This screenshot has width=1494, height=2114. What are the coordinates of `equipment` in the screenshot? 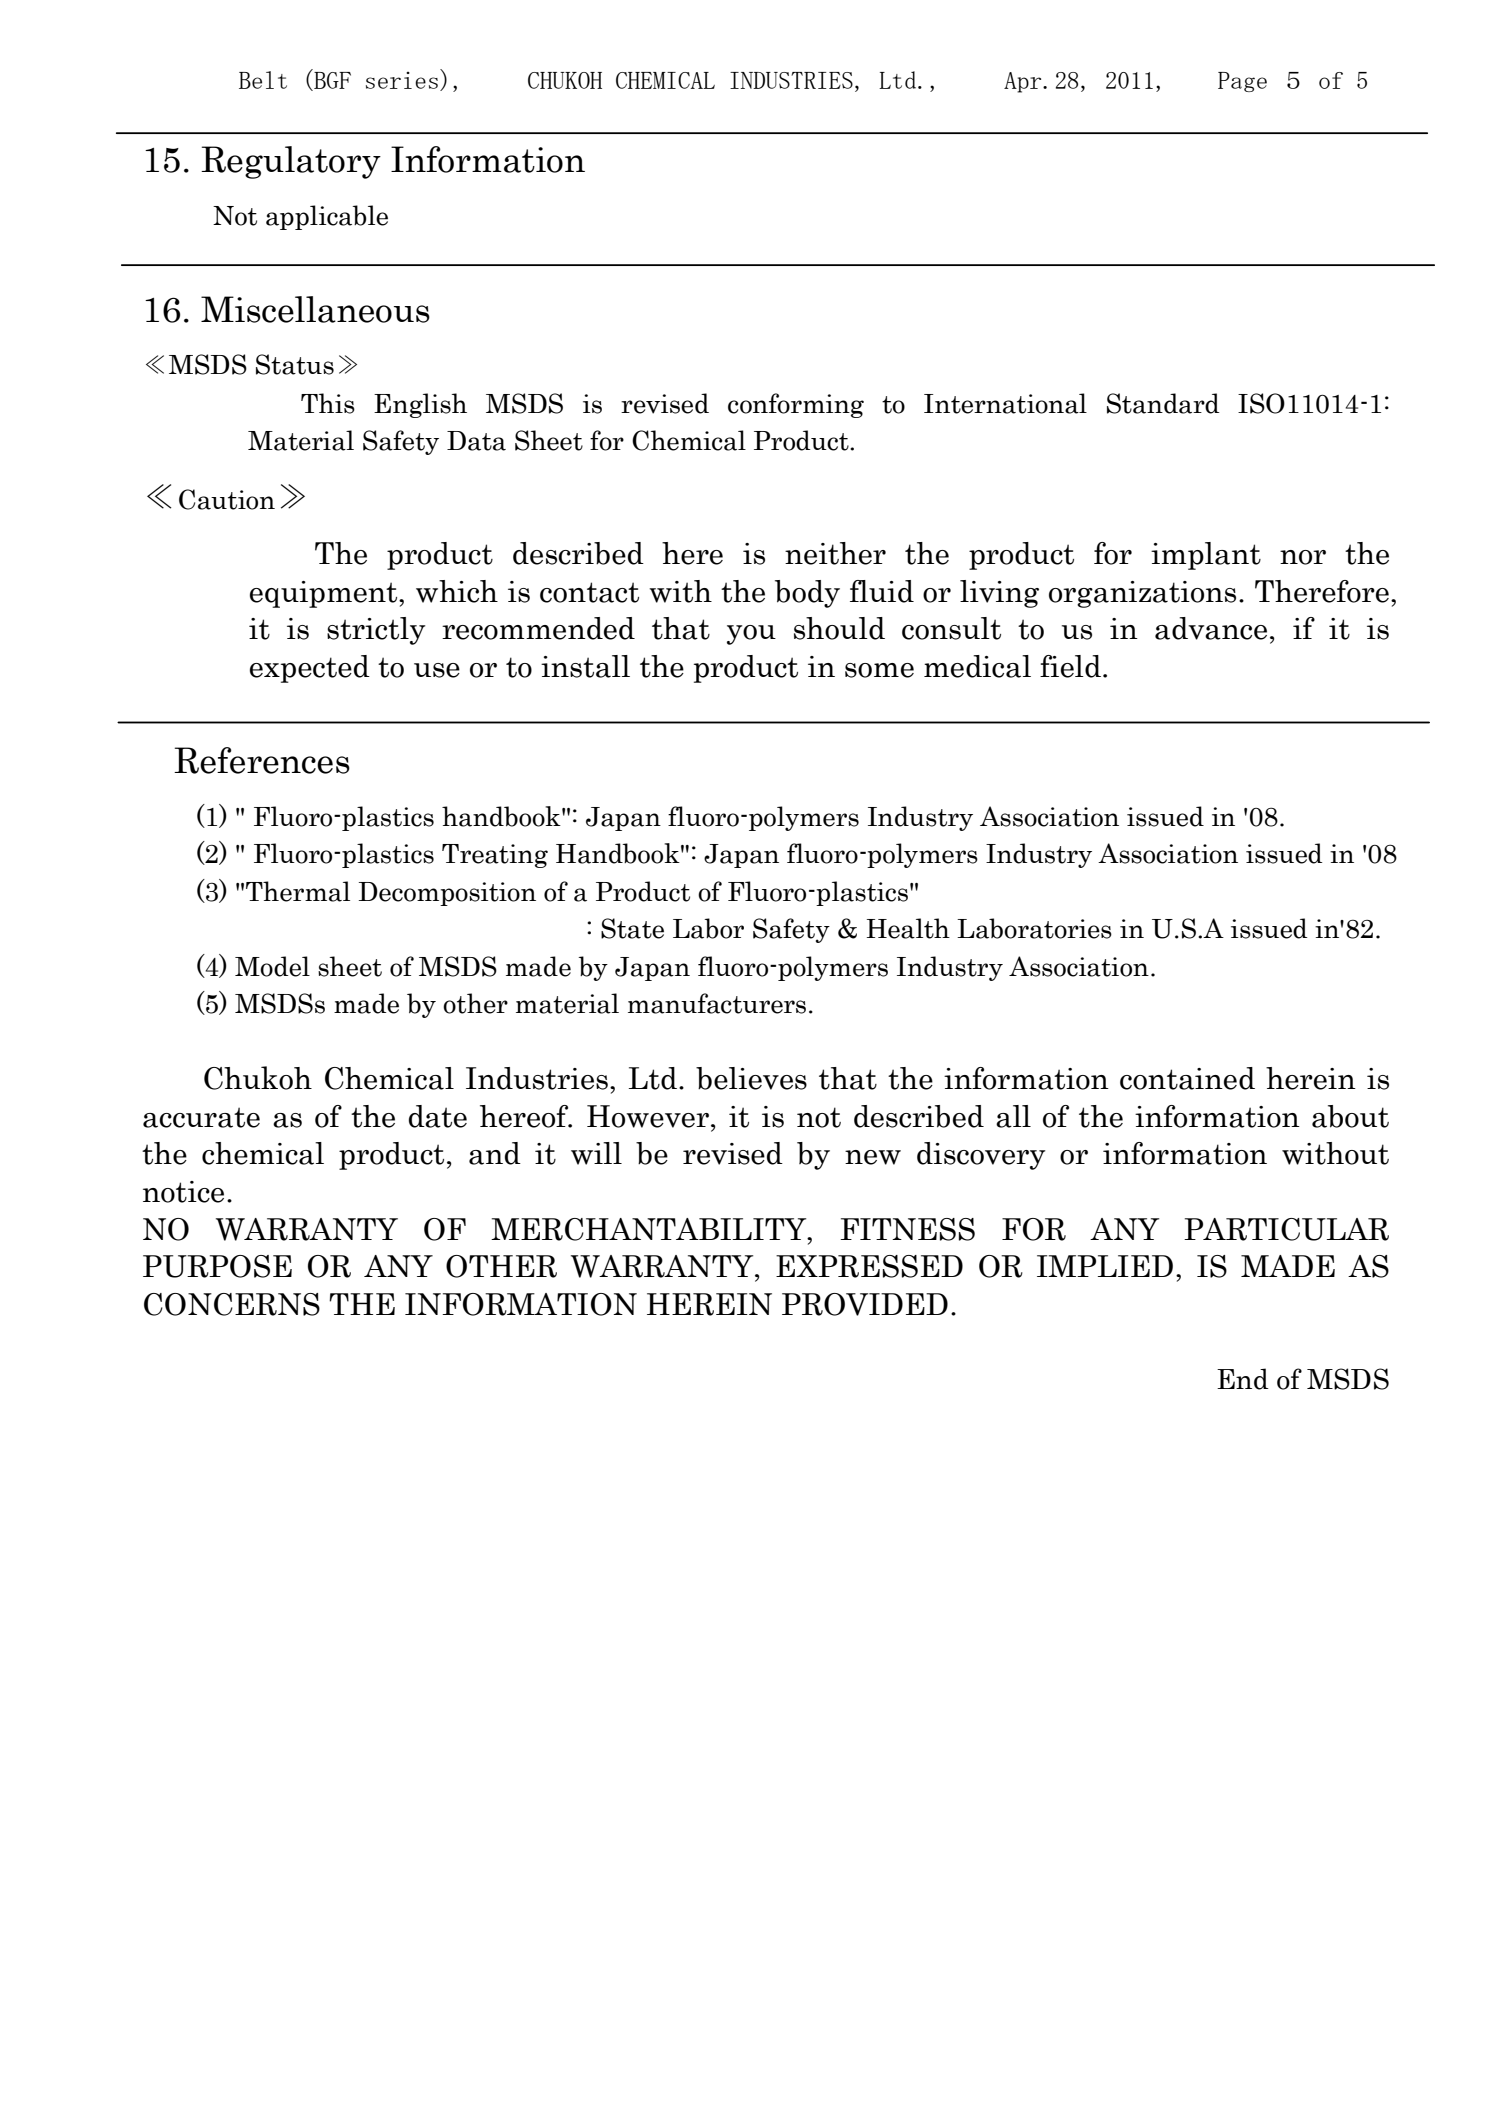 It's located at (325, 594).
